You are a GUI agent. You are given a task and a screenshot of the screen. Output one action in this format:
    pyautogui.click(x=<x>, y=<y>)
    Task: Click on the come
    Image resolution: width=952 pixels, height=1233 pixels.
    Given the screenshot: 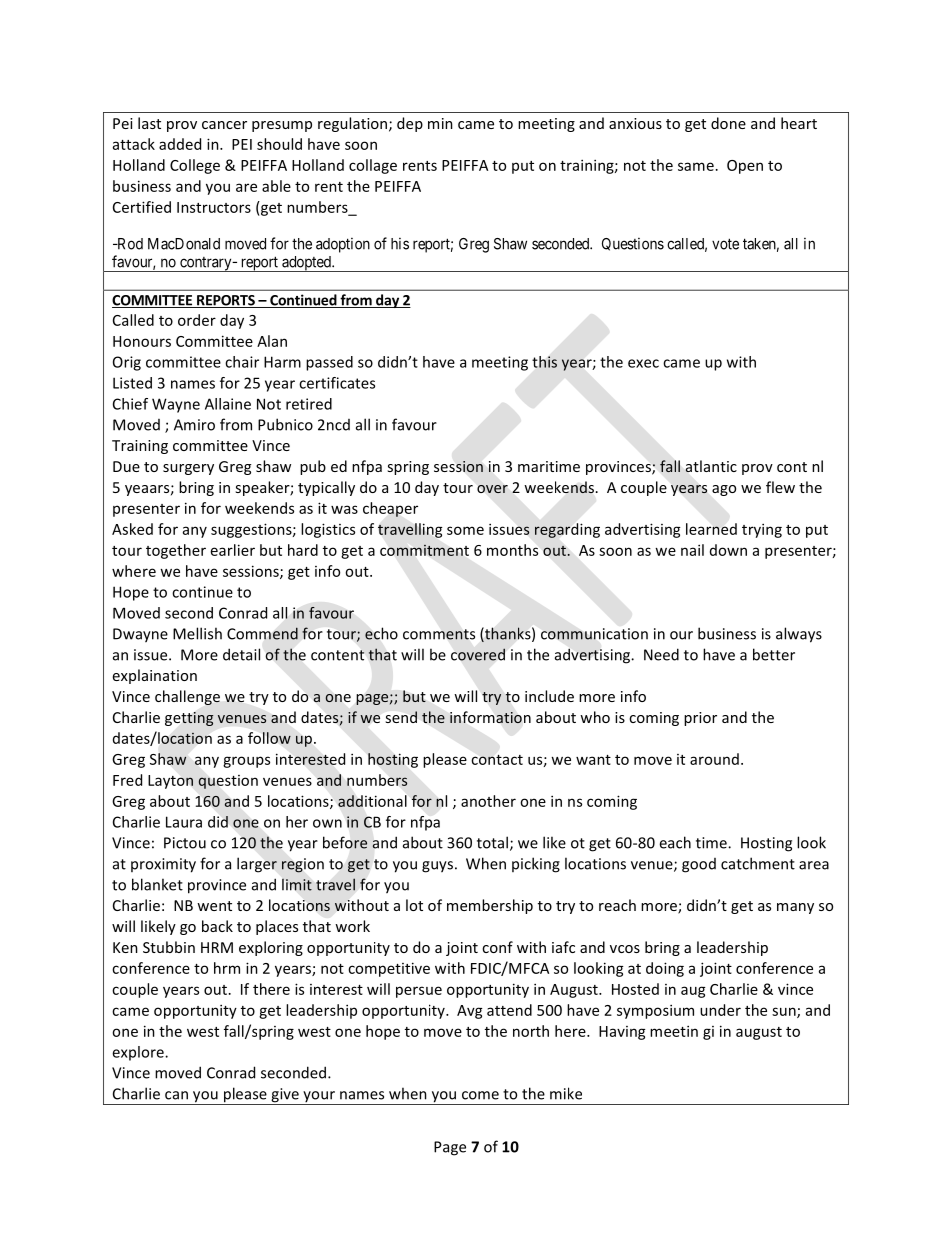 What is the action you would take?
    pyautogui.click(x=480, y=1095)
